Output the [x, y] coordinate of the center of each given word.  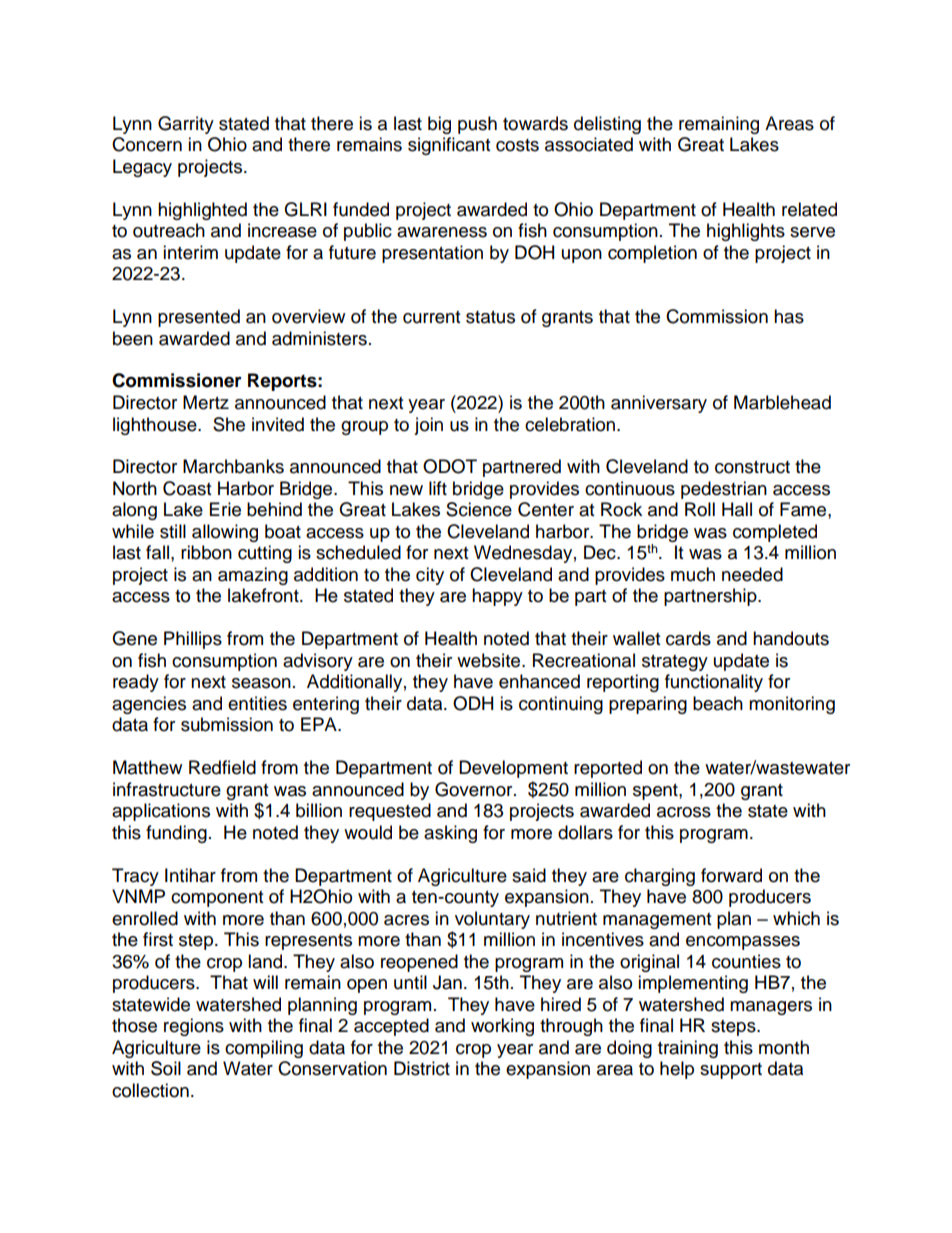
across [684, 812]
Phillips [193, 640]
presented [199, 318]
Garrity [186, 125]
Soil [166, 1068]
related [809, 209]
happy [497, 597]
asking [450, 834]
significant [449, 146]
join [428, 426]
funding [176, 834]
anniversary [659, 404]
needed [752, 574]
